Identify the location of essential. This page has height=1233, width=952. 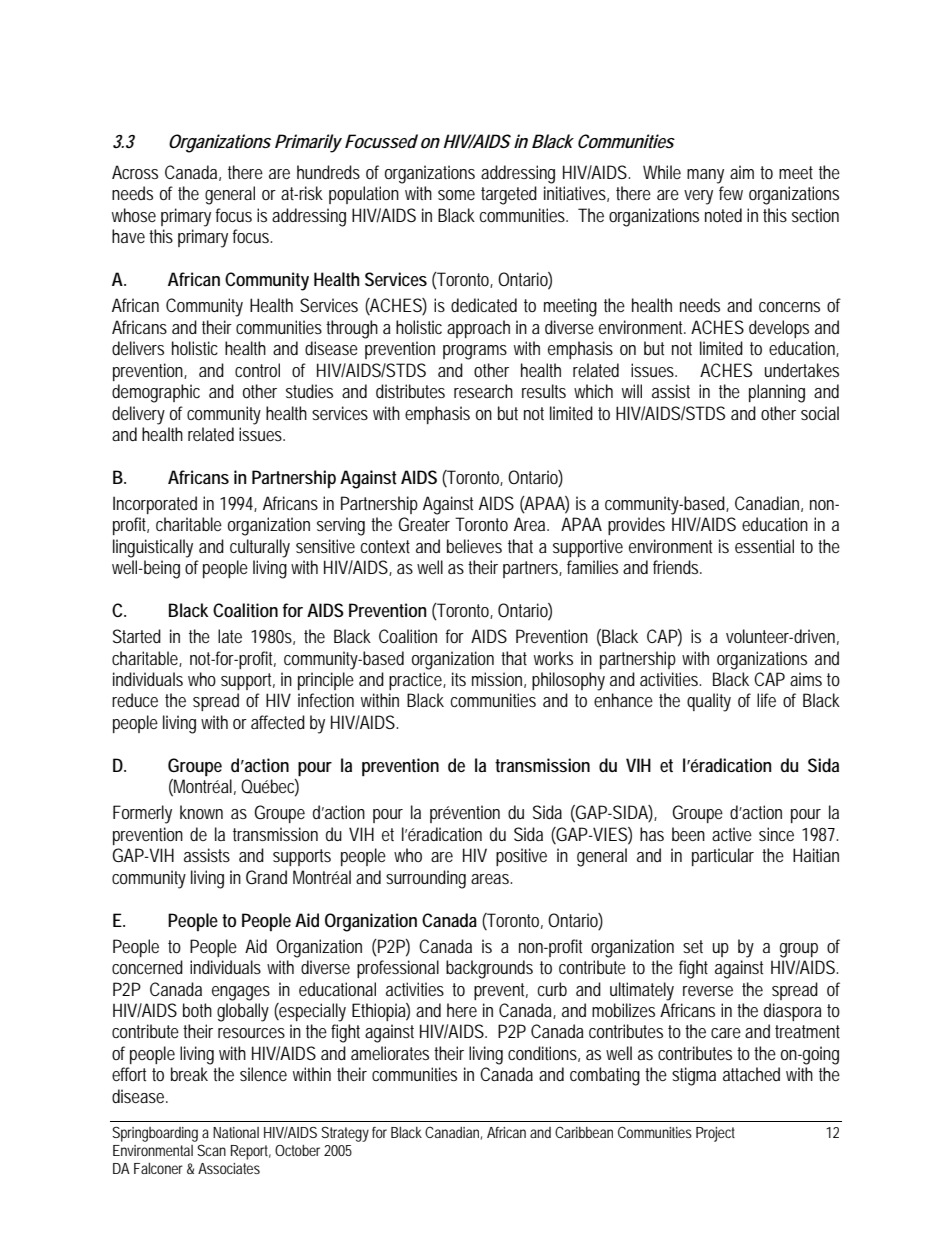
(764, 546).
